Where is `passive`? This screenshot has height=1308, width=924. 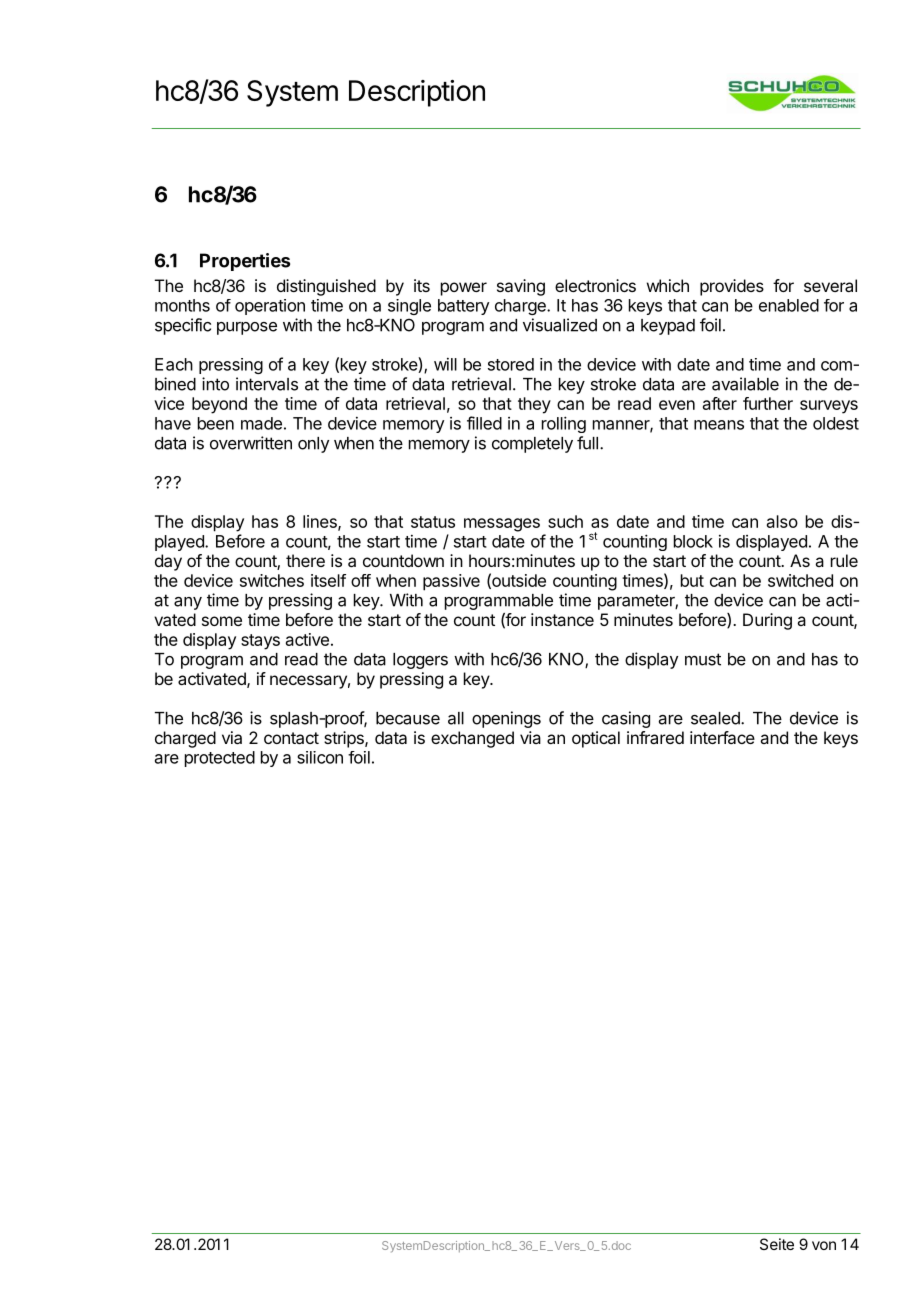 passive is located at coordinates (451, 582).
